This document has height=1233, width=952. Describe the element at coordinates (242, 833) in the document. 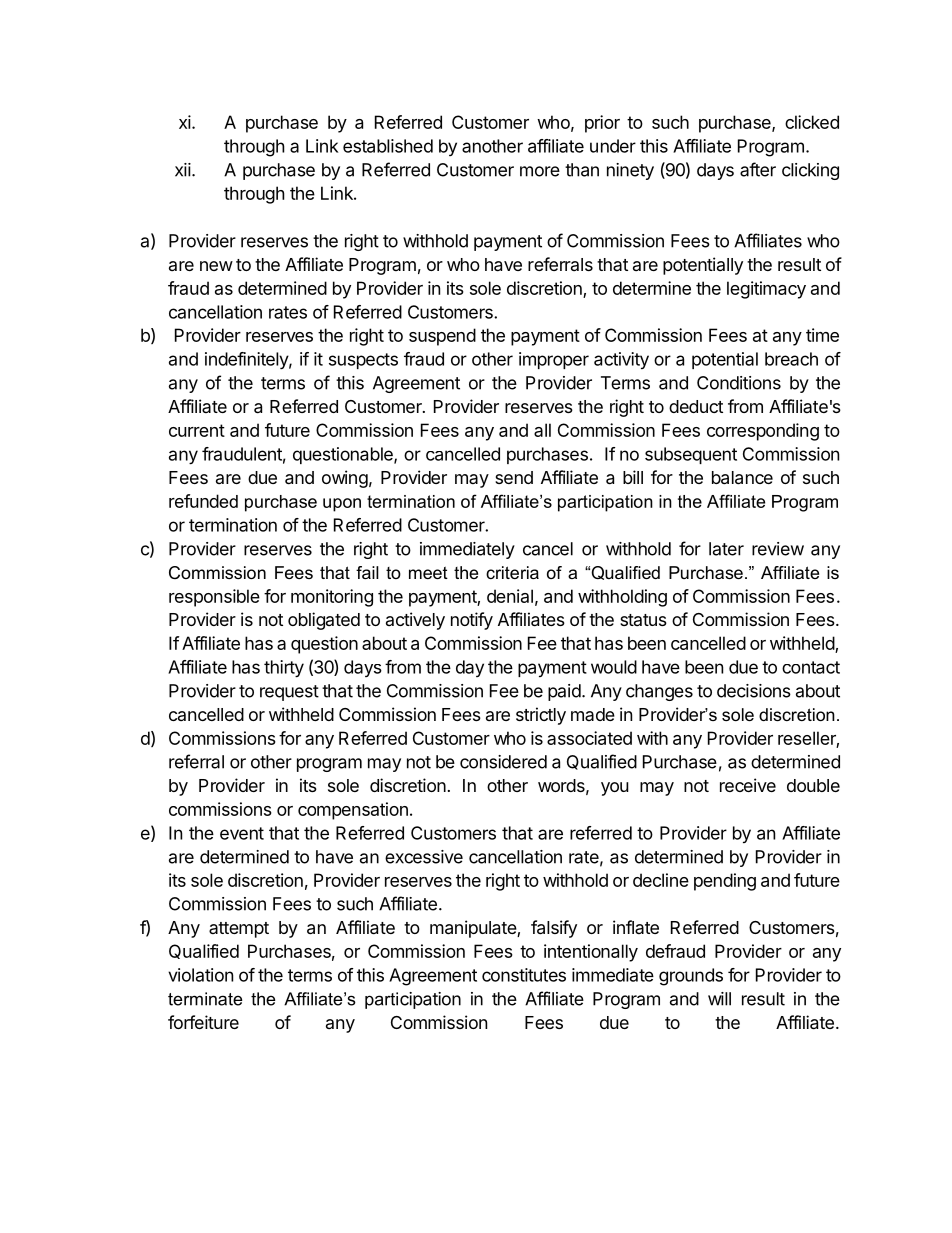

I see `event` at that location.
